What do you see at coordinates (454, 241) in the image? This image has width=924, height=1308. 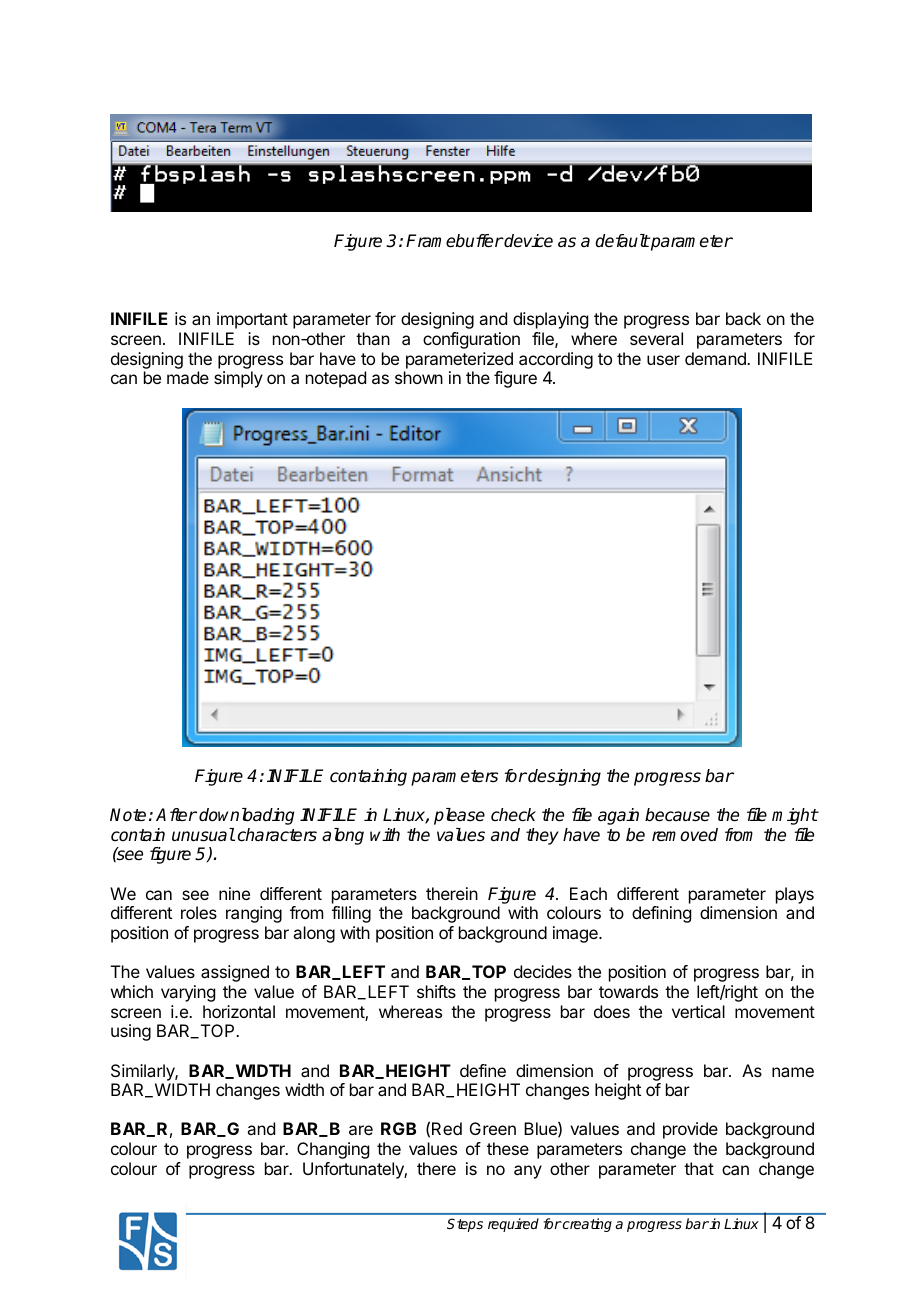 I see `Framebuffer` at bounding box center [454, 241].
